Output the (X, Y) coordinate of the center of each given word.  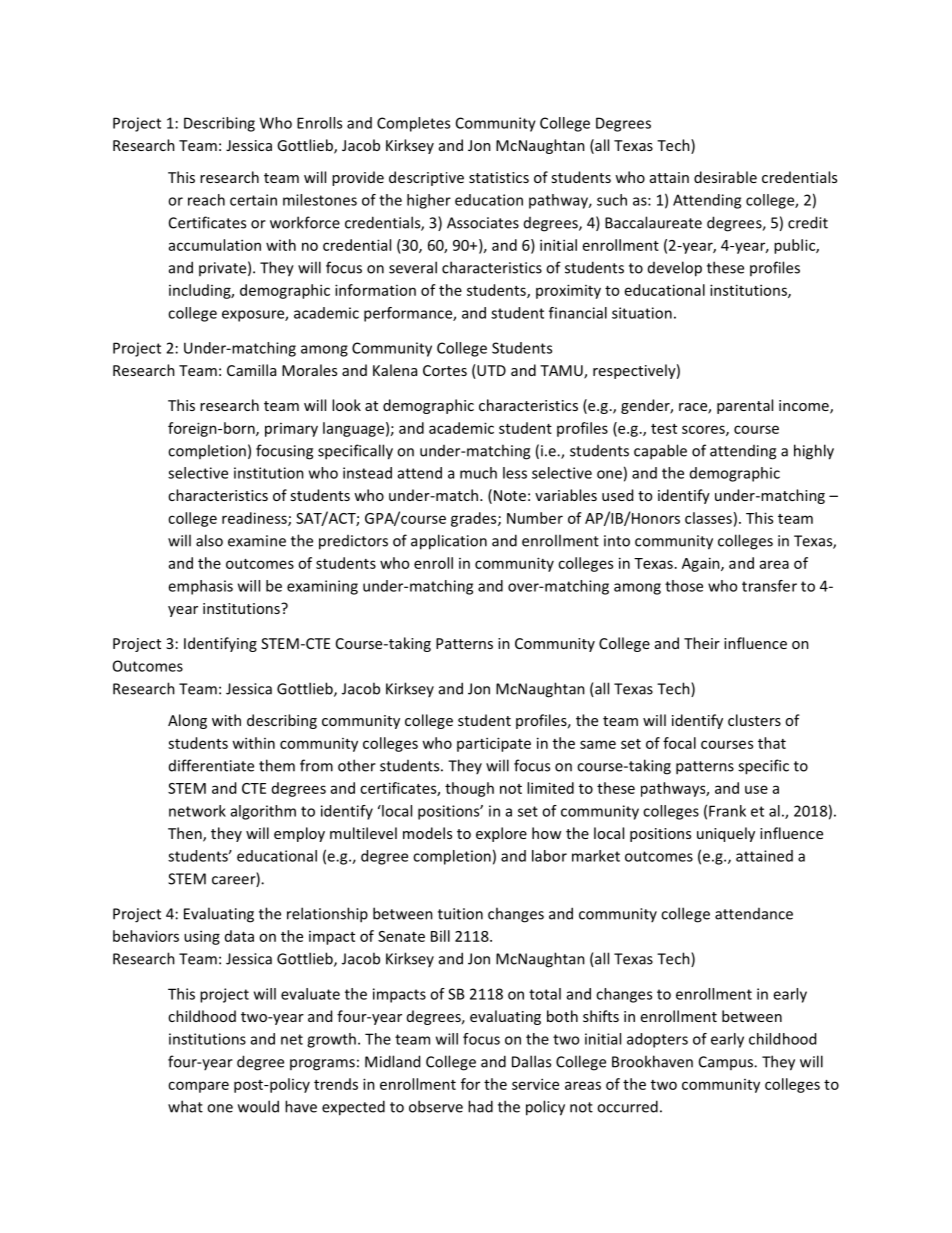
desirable (725, 177)
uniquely (726, 834)
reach (206, 200)
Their (702, 643)
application (449, 542)
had (480, 1106)
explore (501, 834)
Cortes (445, 370)
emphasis (200, 587)
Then (186, 834)
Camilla (251, 370)
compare (198, 1087)
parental (745, 406)
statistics (499, 177)
